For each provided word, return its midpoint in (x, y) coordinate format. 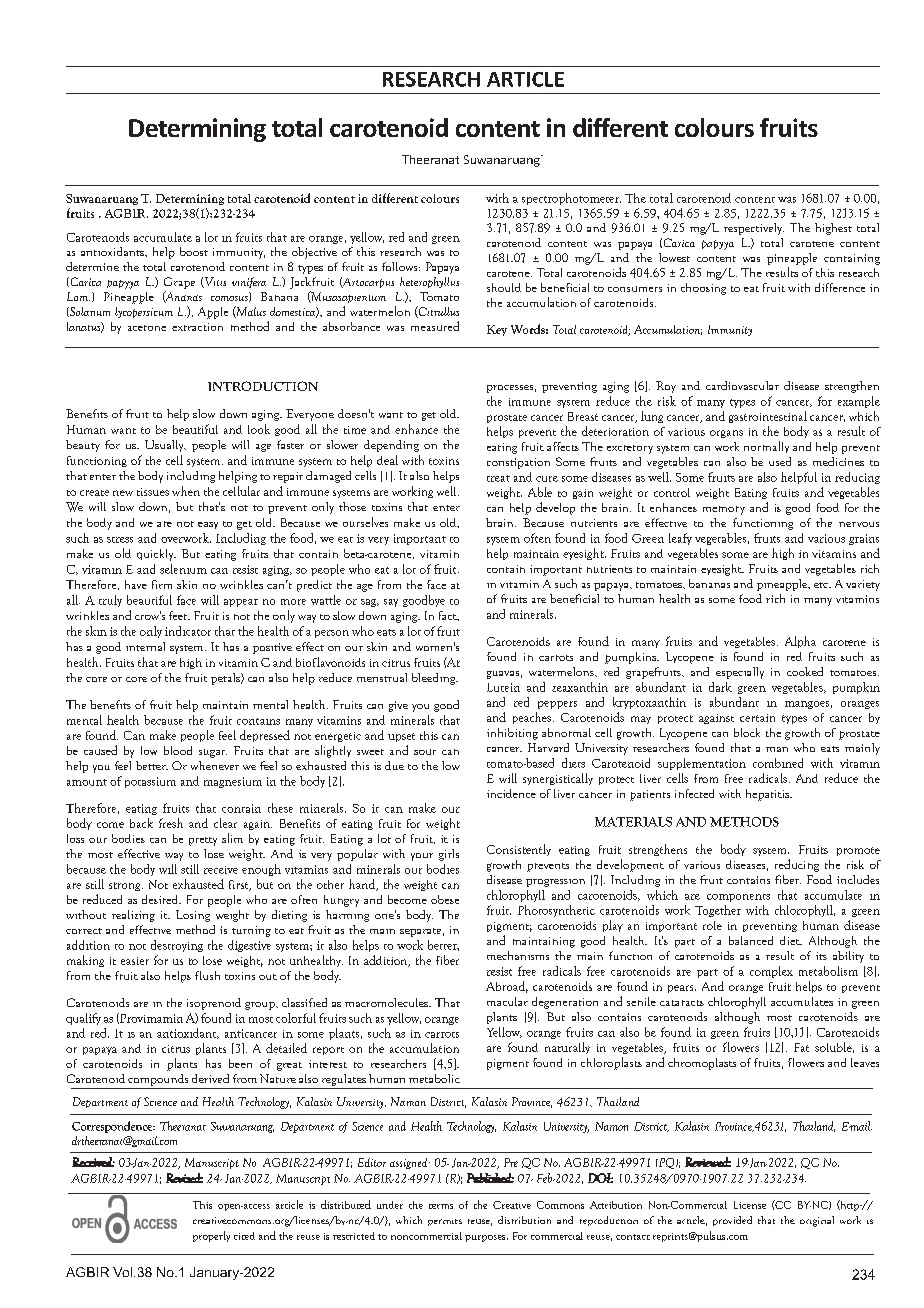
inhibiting (512, 734)
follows (401, 266)
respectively (754, 229)
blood (178, 750)
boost (194, 251)
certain (757, 718)
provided (732, 1221)
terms (441, 1206)
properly (211, 1236)
